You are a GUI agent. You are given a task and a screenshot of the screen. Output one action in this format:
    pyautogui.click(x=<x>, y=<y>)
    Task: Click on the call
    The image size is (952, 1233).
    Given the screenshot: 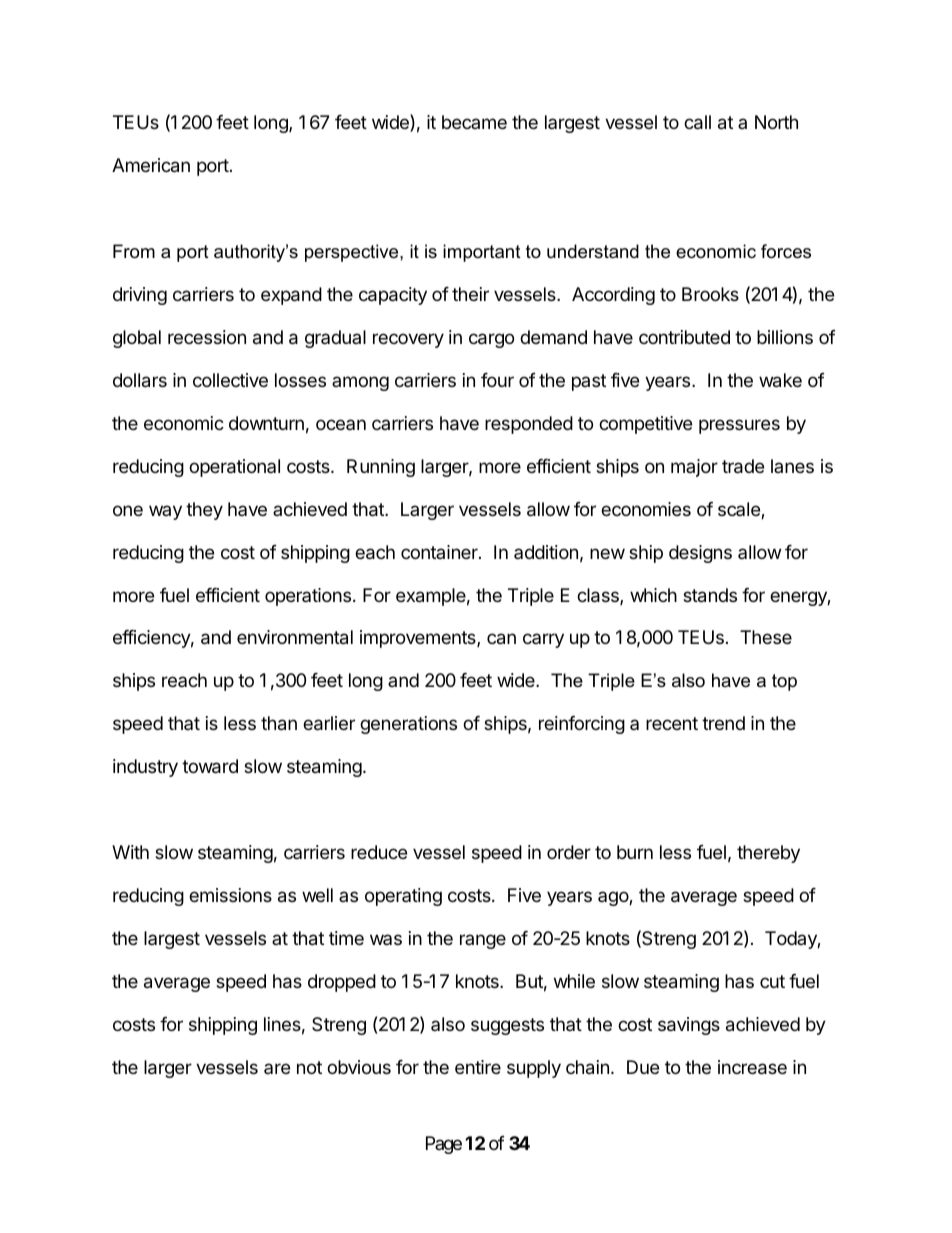 What is the action you would take?
    pyautogui.click(x=697, y=122)
